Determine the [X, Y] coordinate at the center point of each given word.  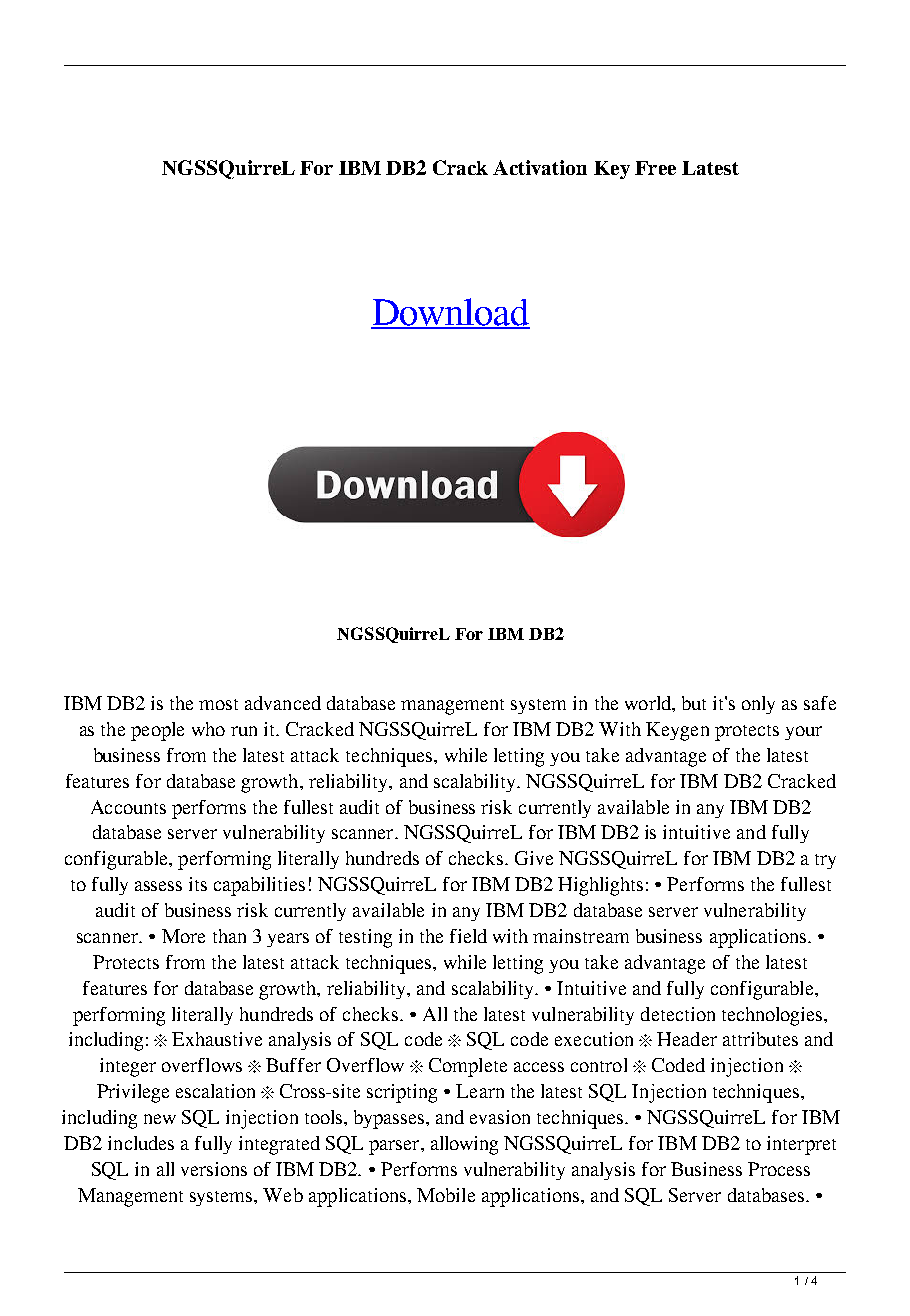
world [649, 704]
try [825, 861]
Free [655, 168]
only [758, 705]
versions [214, 1169]
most [218, 704]
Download [450, 313]
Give [534, 858]
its [198, 884]
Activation [540, 167]
